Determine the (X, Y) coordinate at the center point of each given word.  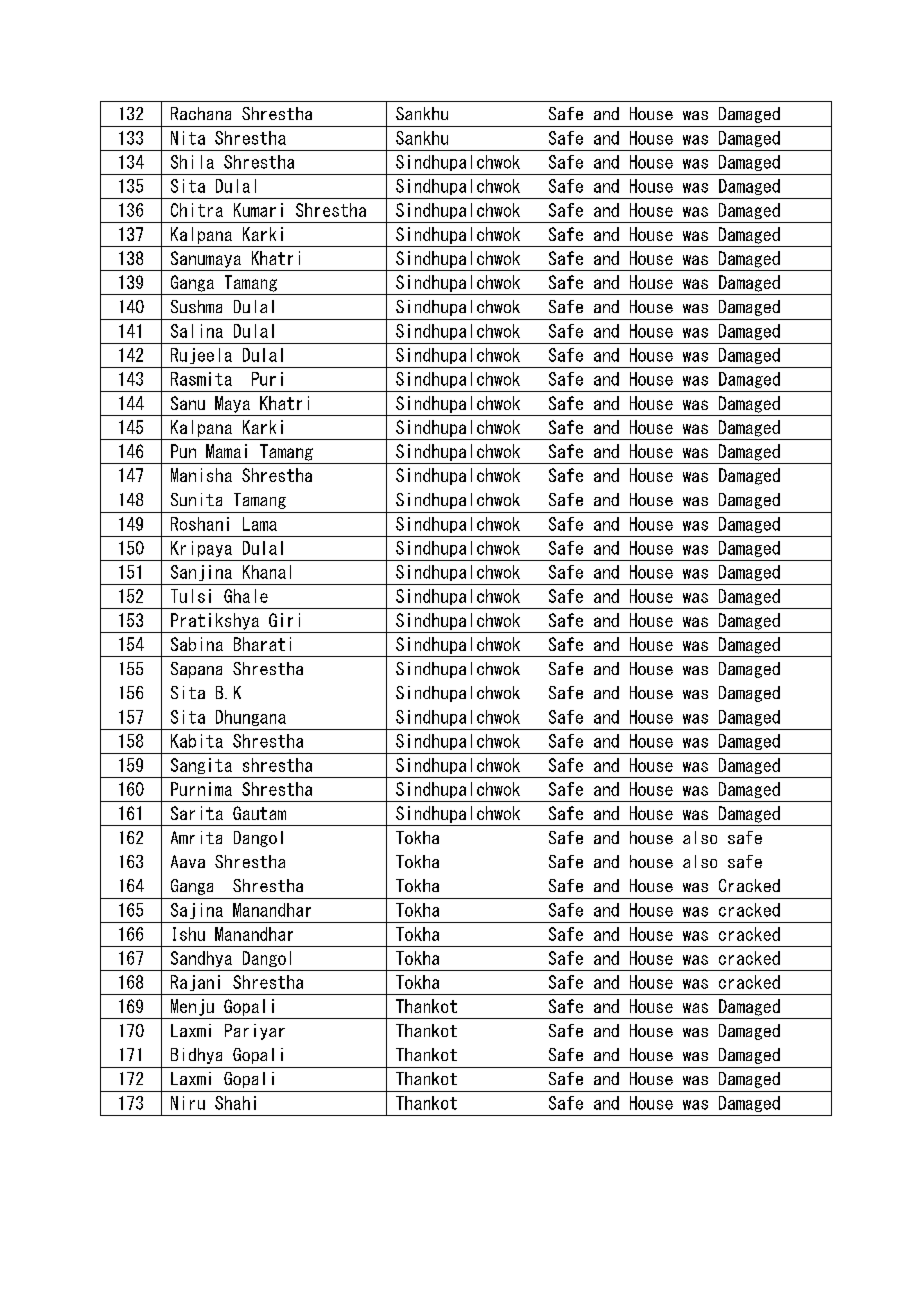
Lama (260, 524)
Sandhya (201, 959)
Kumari (258, 210)
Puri (267, 379)
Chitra (197, 210)
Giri (284, 620)
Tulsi (191, 596)
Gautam (259, 813)
